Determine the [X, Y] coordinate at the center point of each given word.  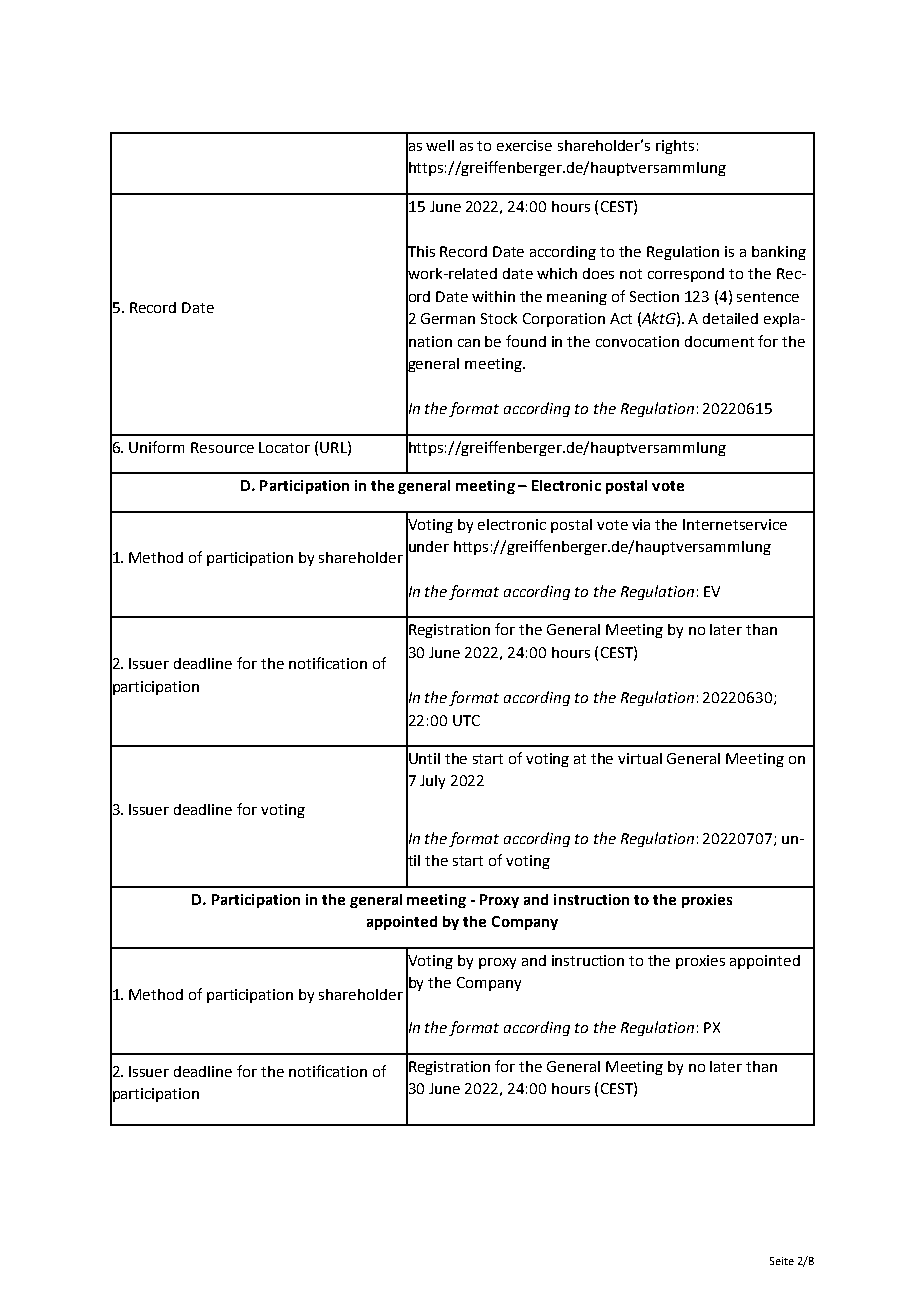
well [440, 145]
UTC [466, 720]
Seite [782, 1261]
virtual [640, 758]
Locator [284, 447]
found [526, 341]
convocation [637, 341]
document [719, 341]
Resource [222, 447]
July [432, 782]
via [641, 524]
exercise [524, 145]
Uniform [156, 447]
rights [675, 147]
